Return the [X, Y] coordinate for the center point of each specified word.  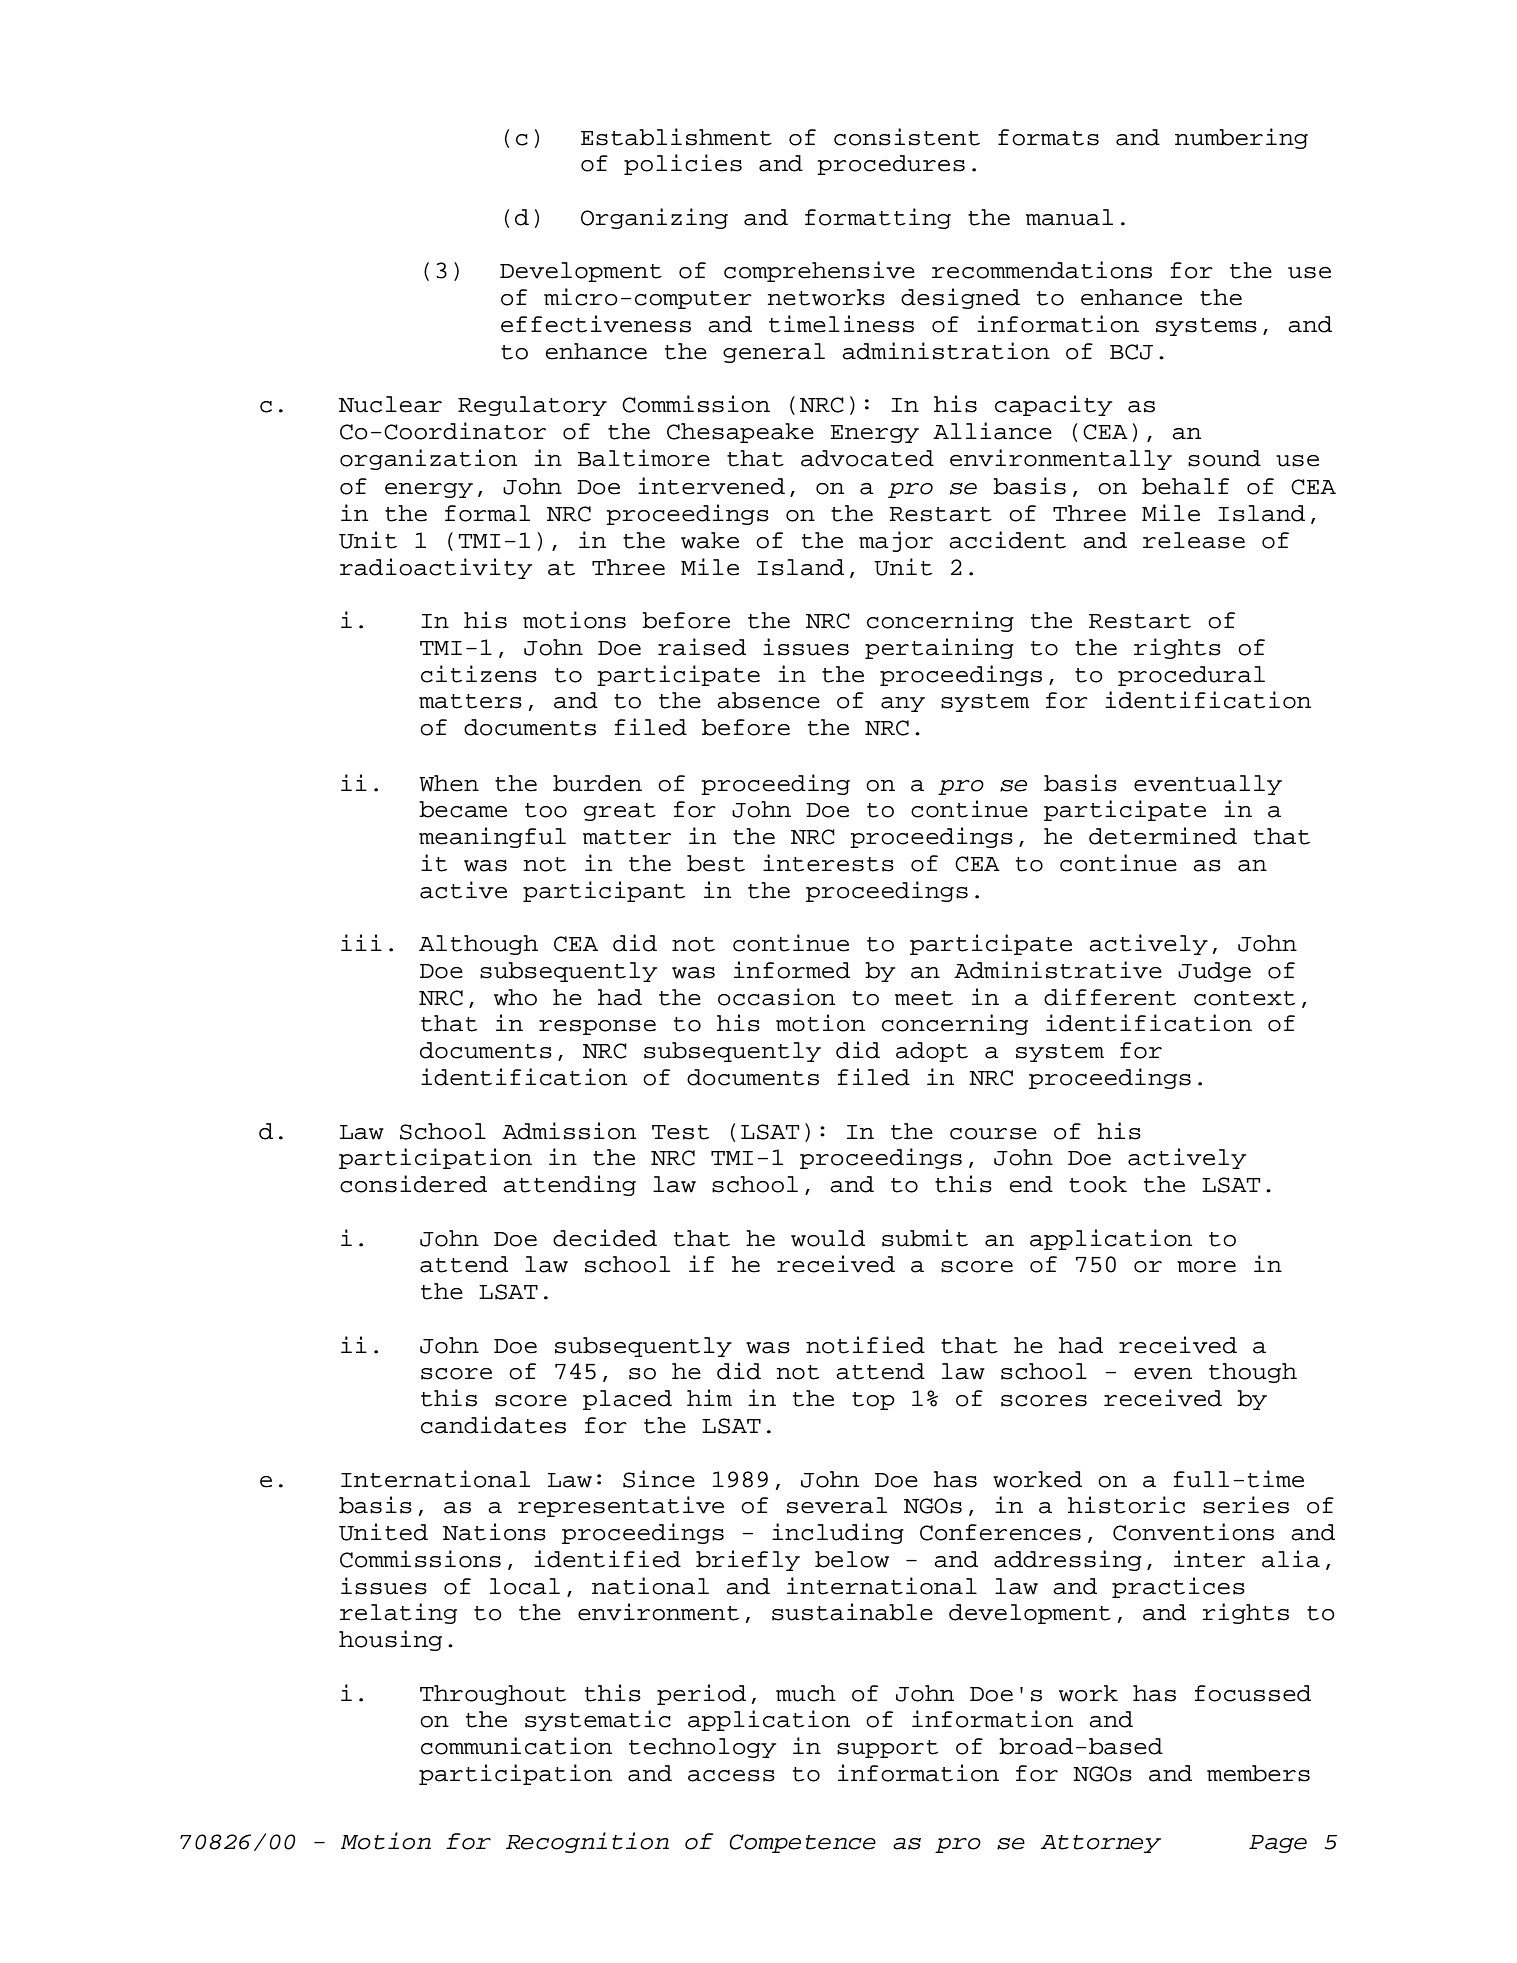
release [1194, 540]
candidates [493, 1425]
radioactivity [436, 568]
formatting [878, 218]
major [896, 541]
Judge [1214, 972]
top [873, 1401]
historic [1126, 1505]
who [515, 997]
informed [792, 970]
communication [516, 1746]
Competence [802, 1843]
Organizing [654, 218]
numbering [1241, 138]
